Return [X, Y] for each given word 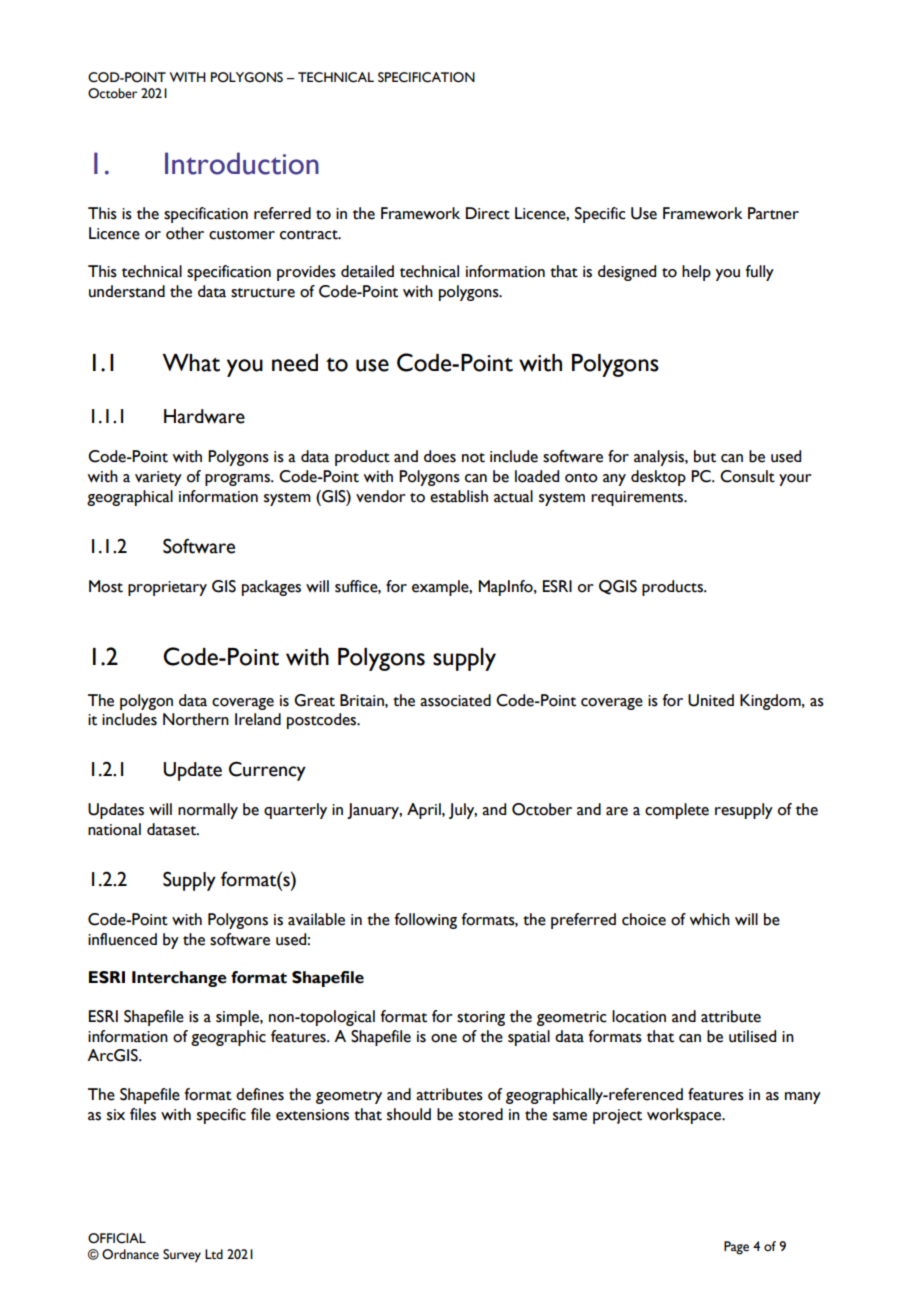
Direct [488, 213]
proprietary [167, 588]
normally [208, 811]
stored [480, 1114]
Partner [773, 213]
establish [459, 496]
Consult [747, 476]
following [425, 921]
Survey [182, 1256]
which [709, 919]
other [185, 233]
